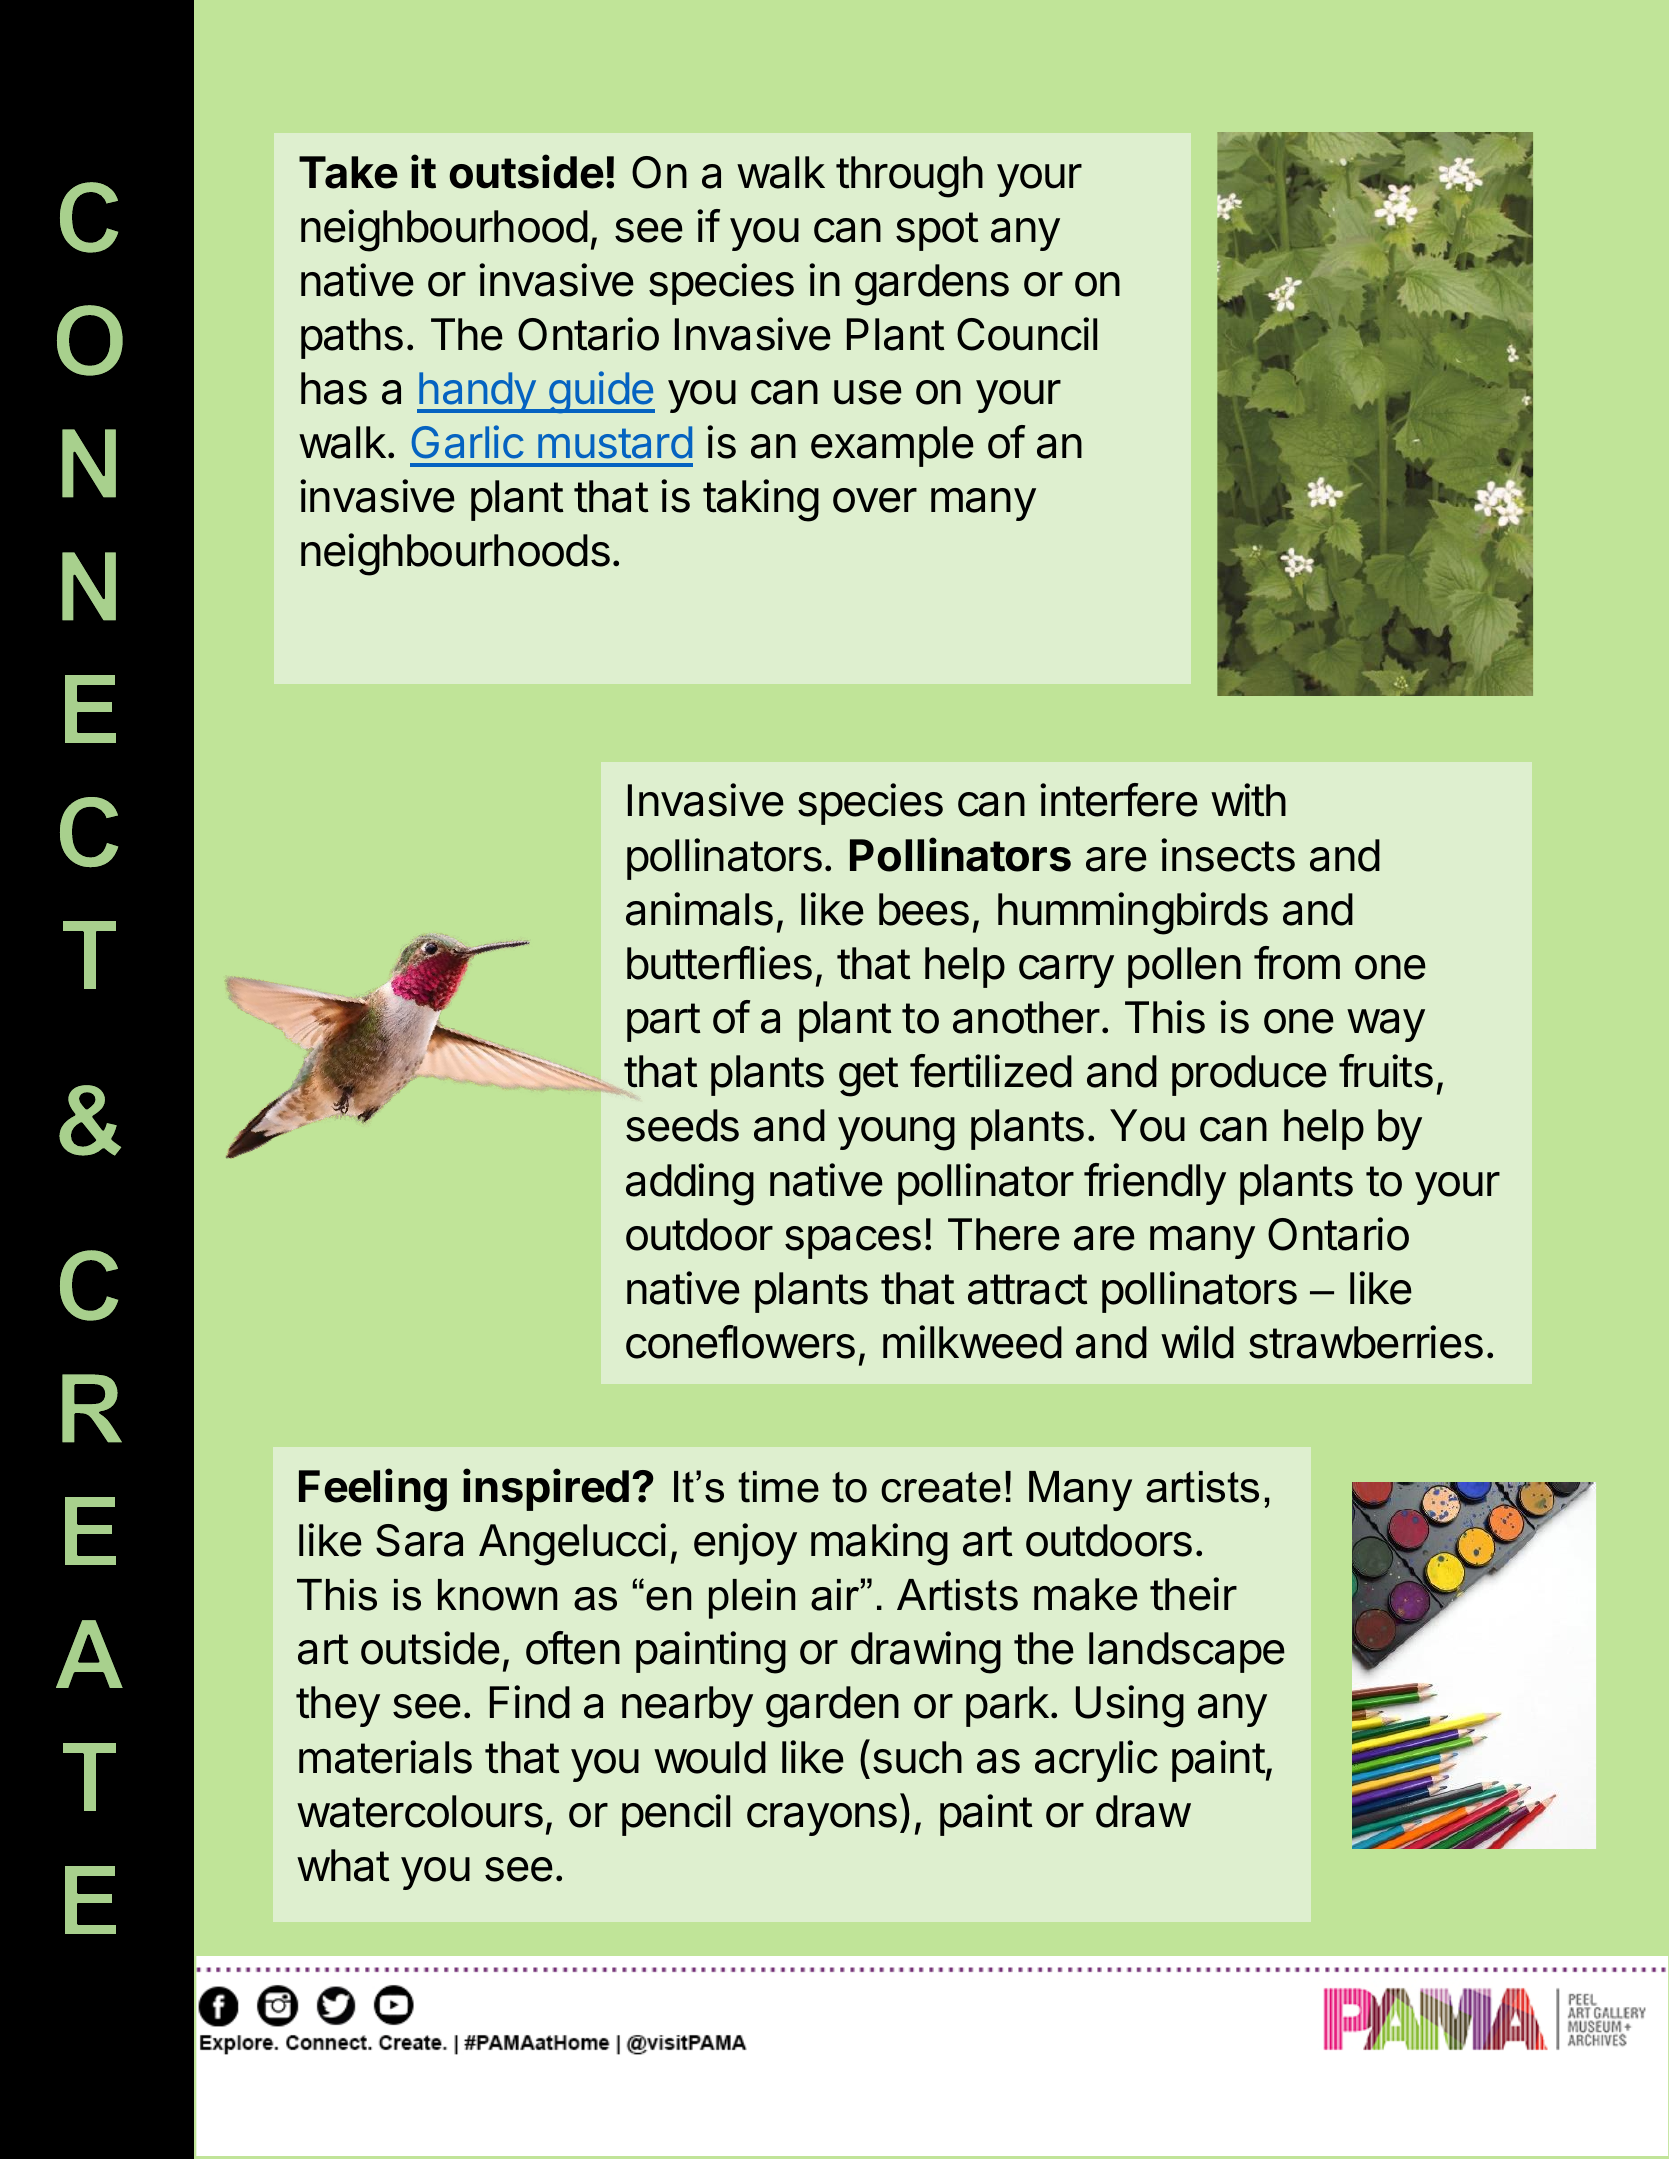 The height and width of the screenshot is (2159, 1669). What do you see at coordinates (420, 1811) in the screenshot?
I see `watercolours` at bounding box center [420, 1811].
